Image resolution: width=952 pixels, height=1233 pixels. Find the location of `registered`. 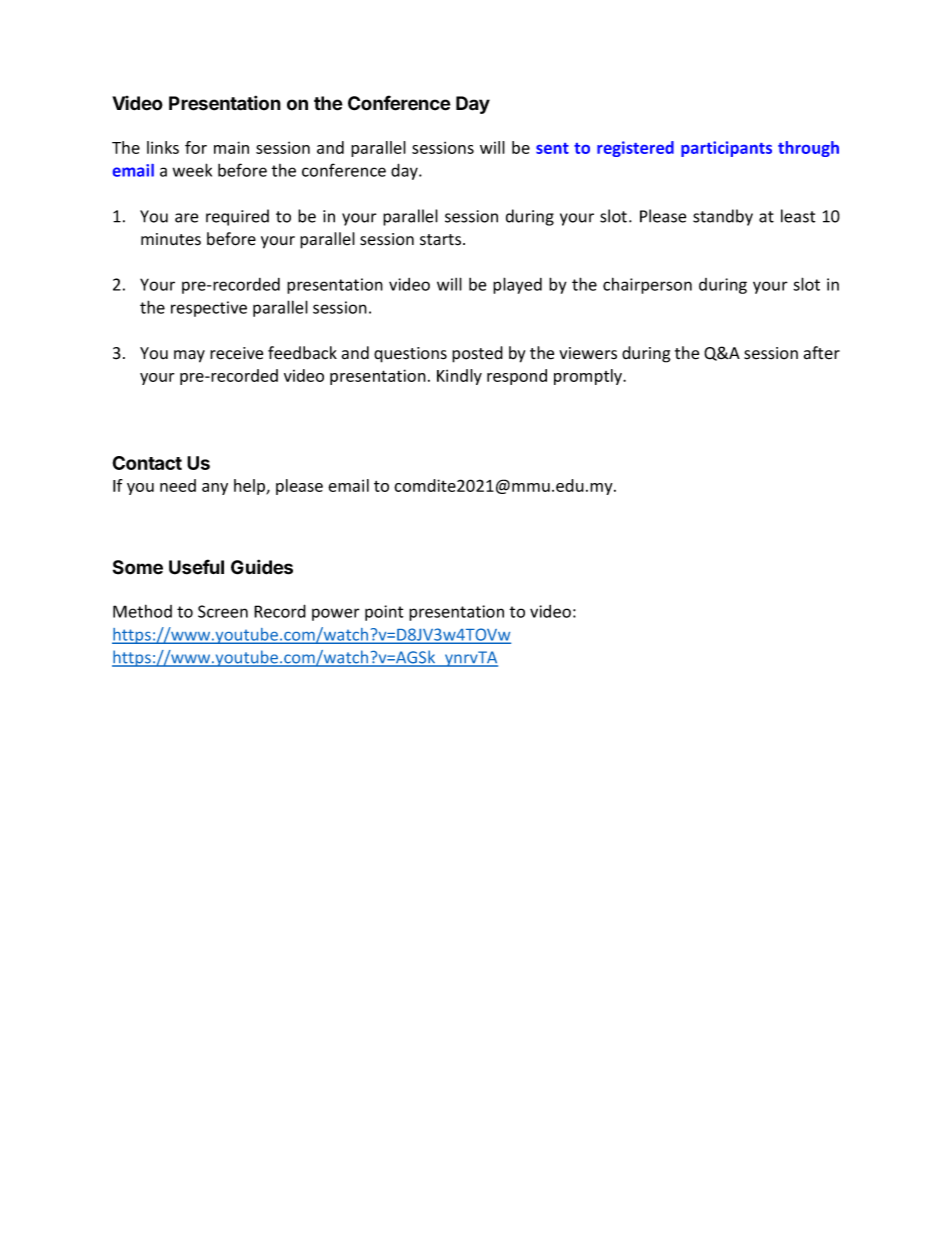

registered is located at coordinates (635, 149).
